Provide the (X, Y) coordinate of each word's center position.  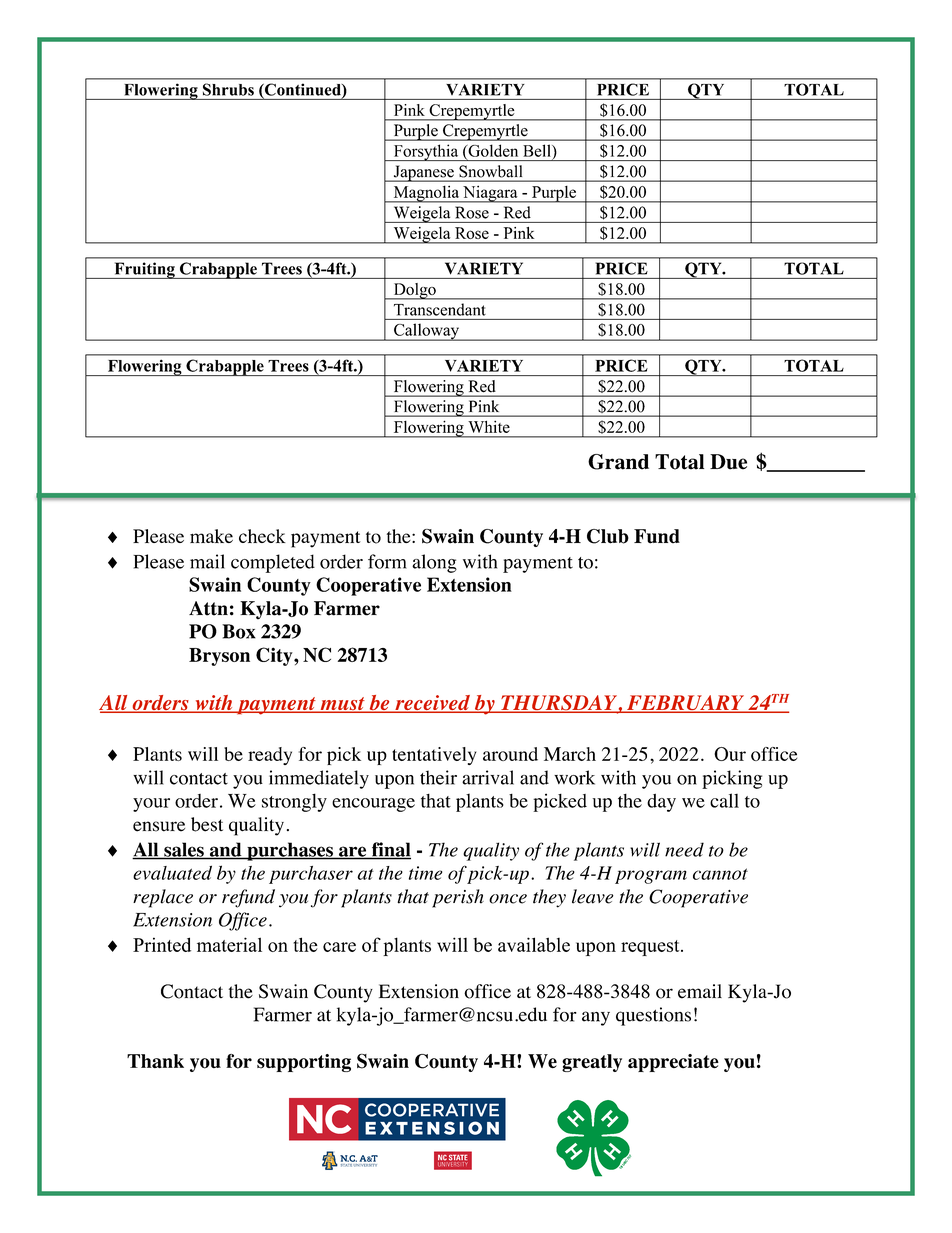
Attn (208, 608)
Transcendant (439, 310)
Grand (618, 462)
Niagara (490, 194)
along (434, 563)
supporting (304, 1063)
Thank (155, 1061)
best (207, 824)
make (211, 536)
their (438, 777)
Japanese (423, 173)
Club (608, 536)
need (684, 849)
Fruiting (144, 270)
